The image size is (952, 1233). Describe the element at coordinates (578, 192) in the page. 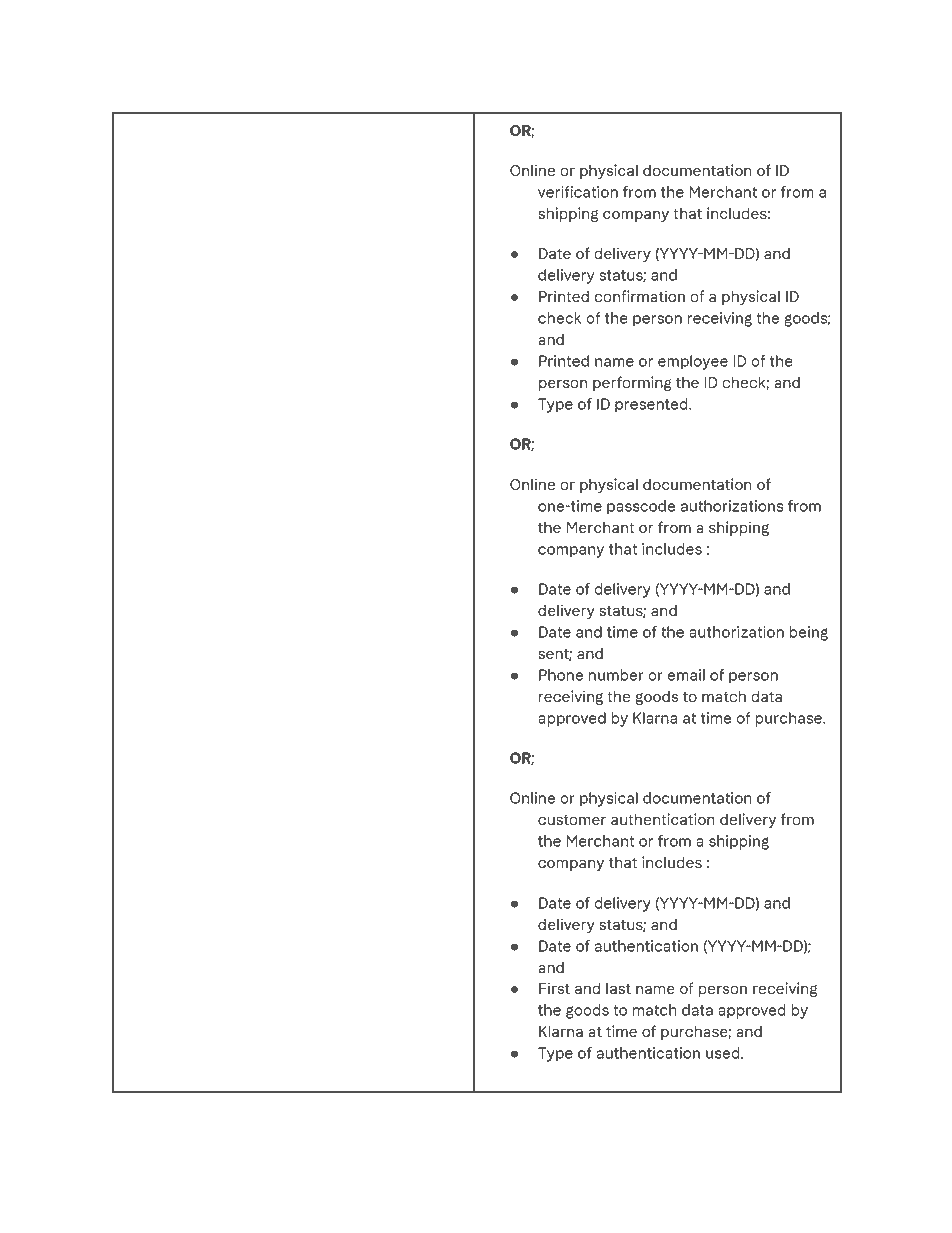

I see `verification` at that location.
